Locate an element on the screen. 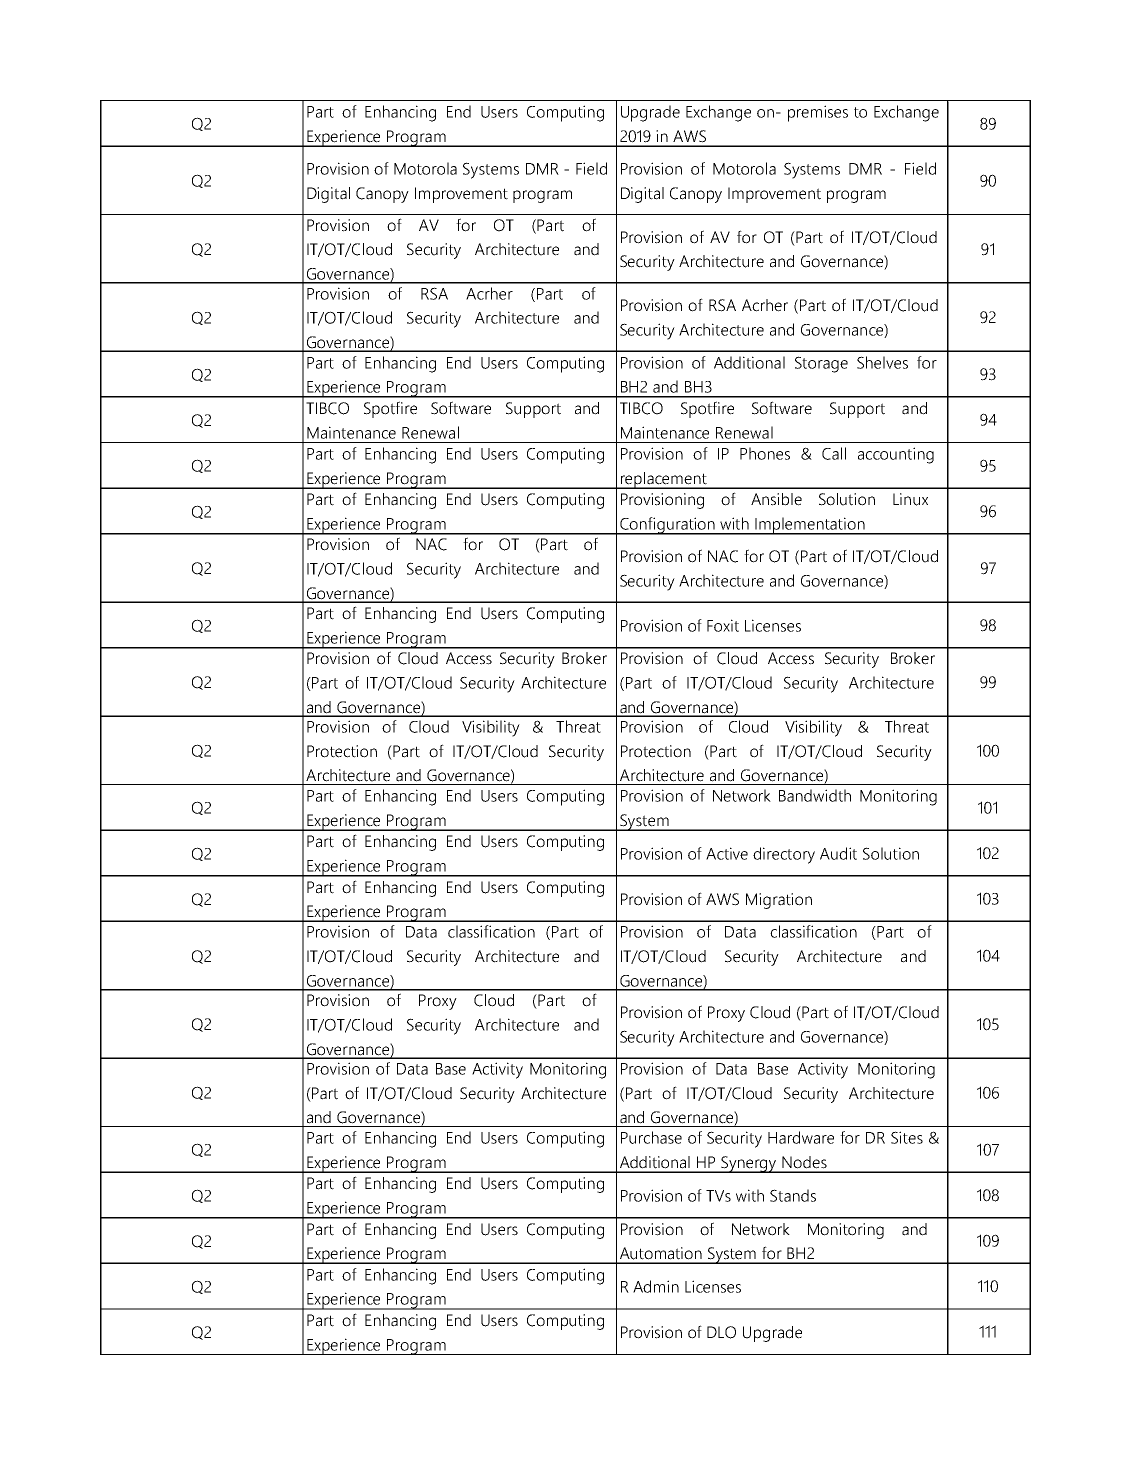 The height and width of the screenshot is (1461, 1129). Active is located at coordinates (727, 853).
